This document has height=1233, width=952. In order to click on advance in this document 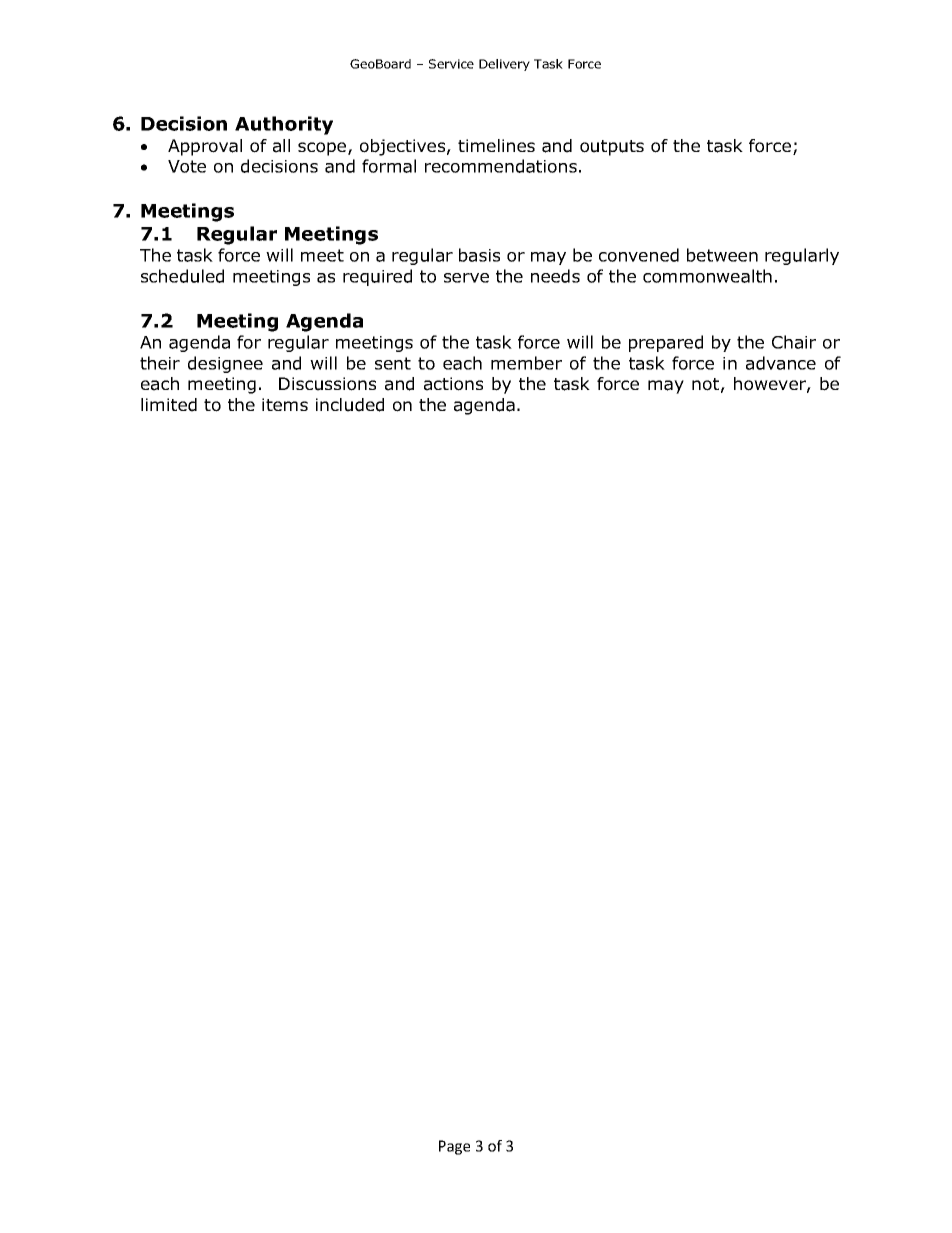, I will do `click(781, 363)`.
